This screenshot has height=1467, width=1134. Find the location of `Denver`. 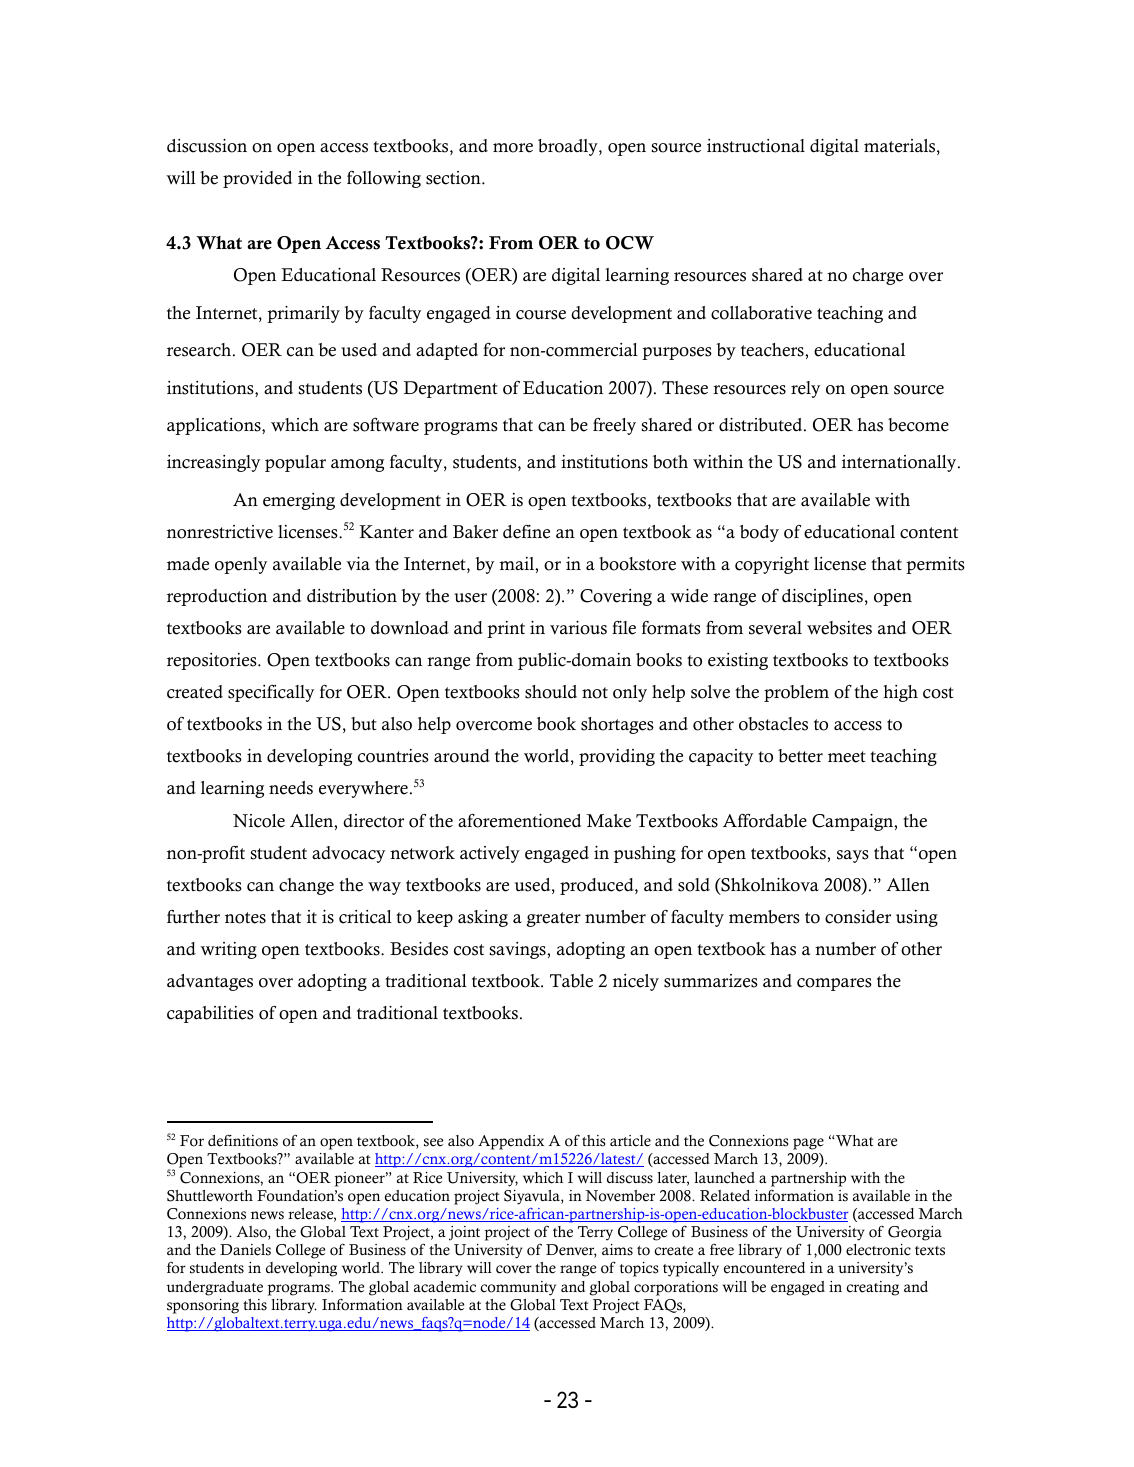

Denver is located at coordinates (571, 1251).
